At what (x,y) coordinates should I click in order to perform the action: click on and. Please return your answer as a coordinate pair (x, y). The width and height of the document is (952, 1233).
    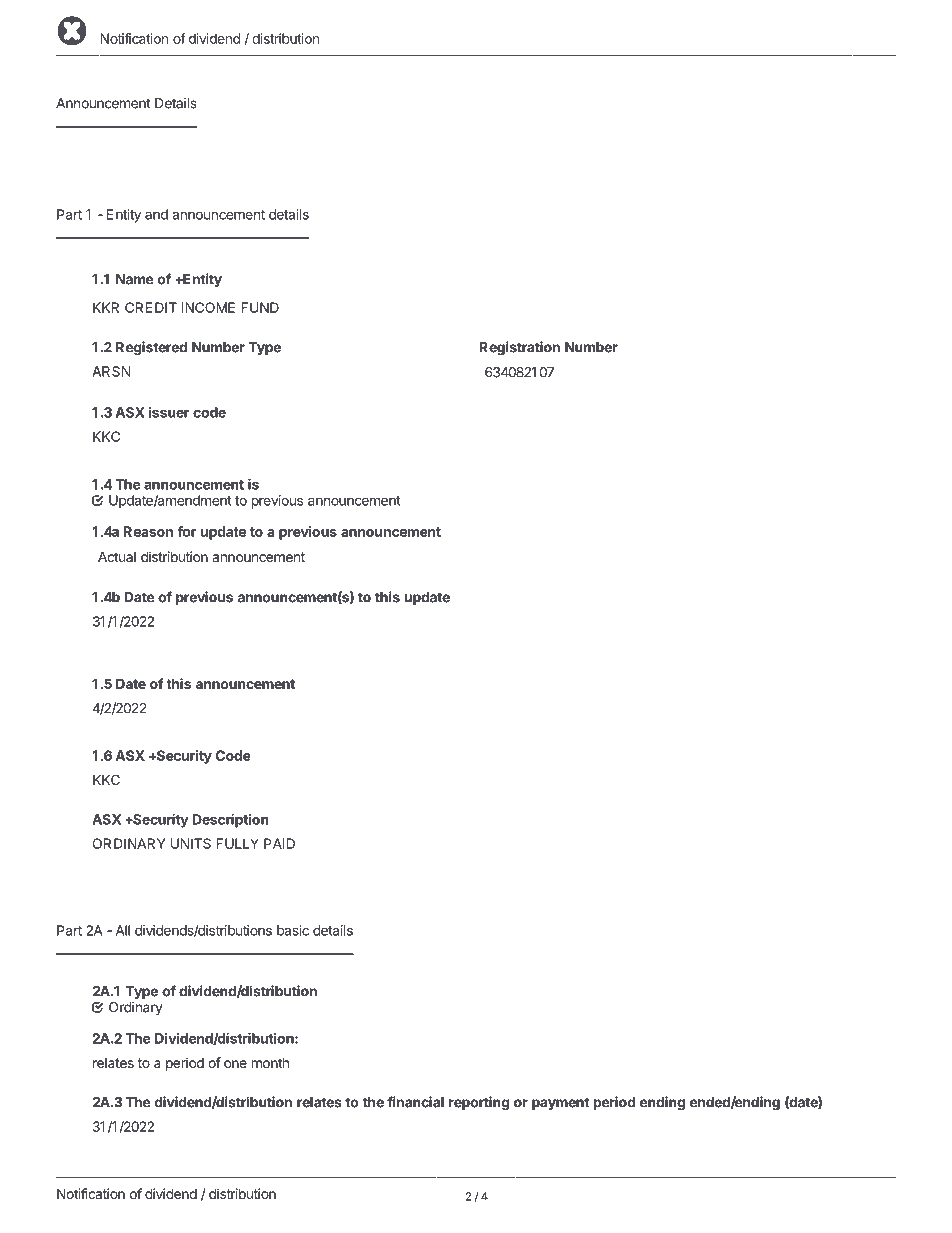
    Looking at the image, I should click on (156, 214).
